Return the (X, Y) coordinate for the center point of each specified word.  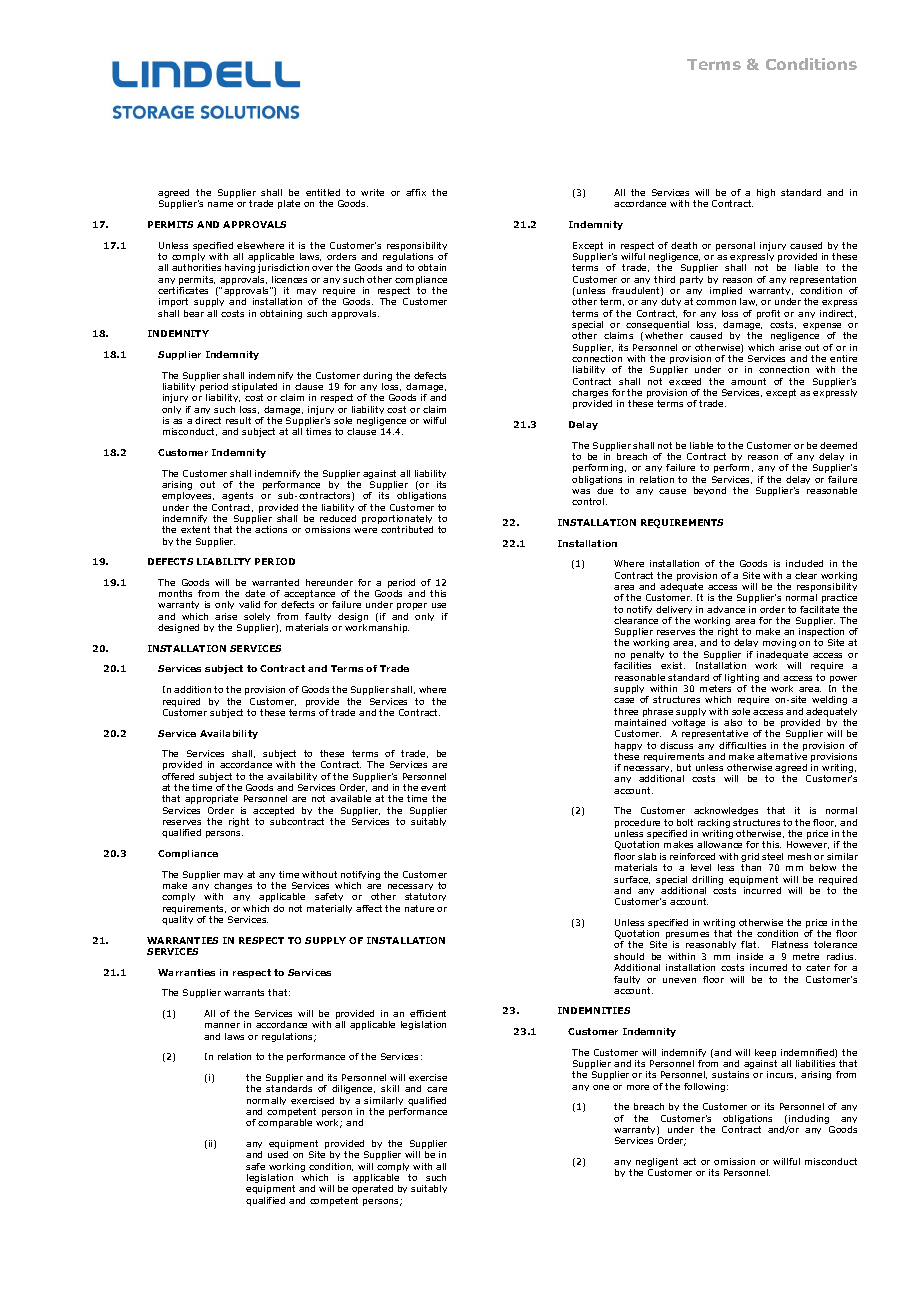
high (766, 193)
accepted (273, 813)
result (238, 420)
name (220, 204)
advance (726, 609)
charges (590, 395)
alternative (782, 756)
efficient (428, 1013)
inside (750, 956)
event (433, 787)
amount (748, 381)
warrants (244, 992)
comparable (285, 1123)
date (255, 593)
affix (416, 192)
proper (412, 606)
